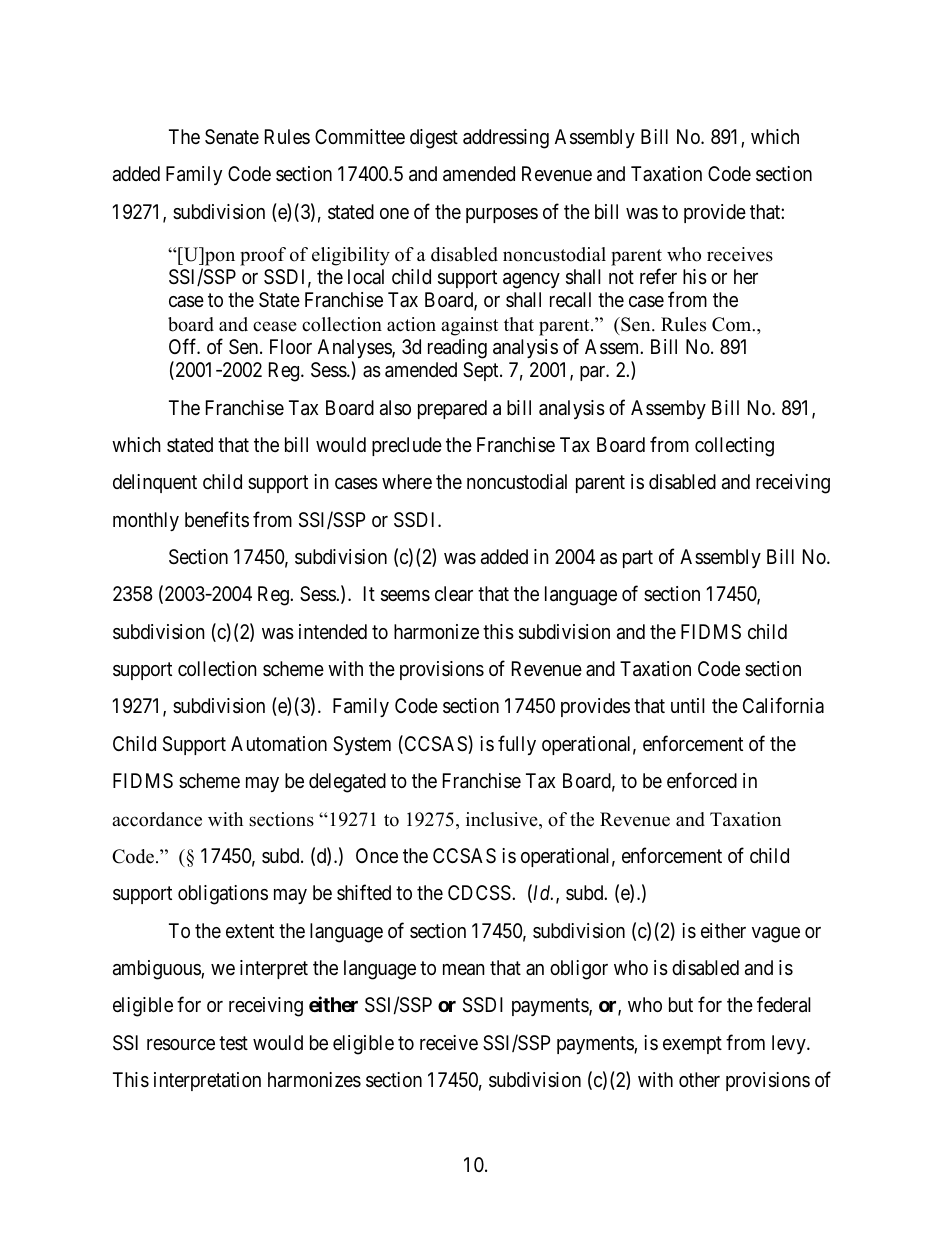  I want to click on mean, so click(464, 970).
